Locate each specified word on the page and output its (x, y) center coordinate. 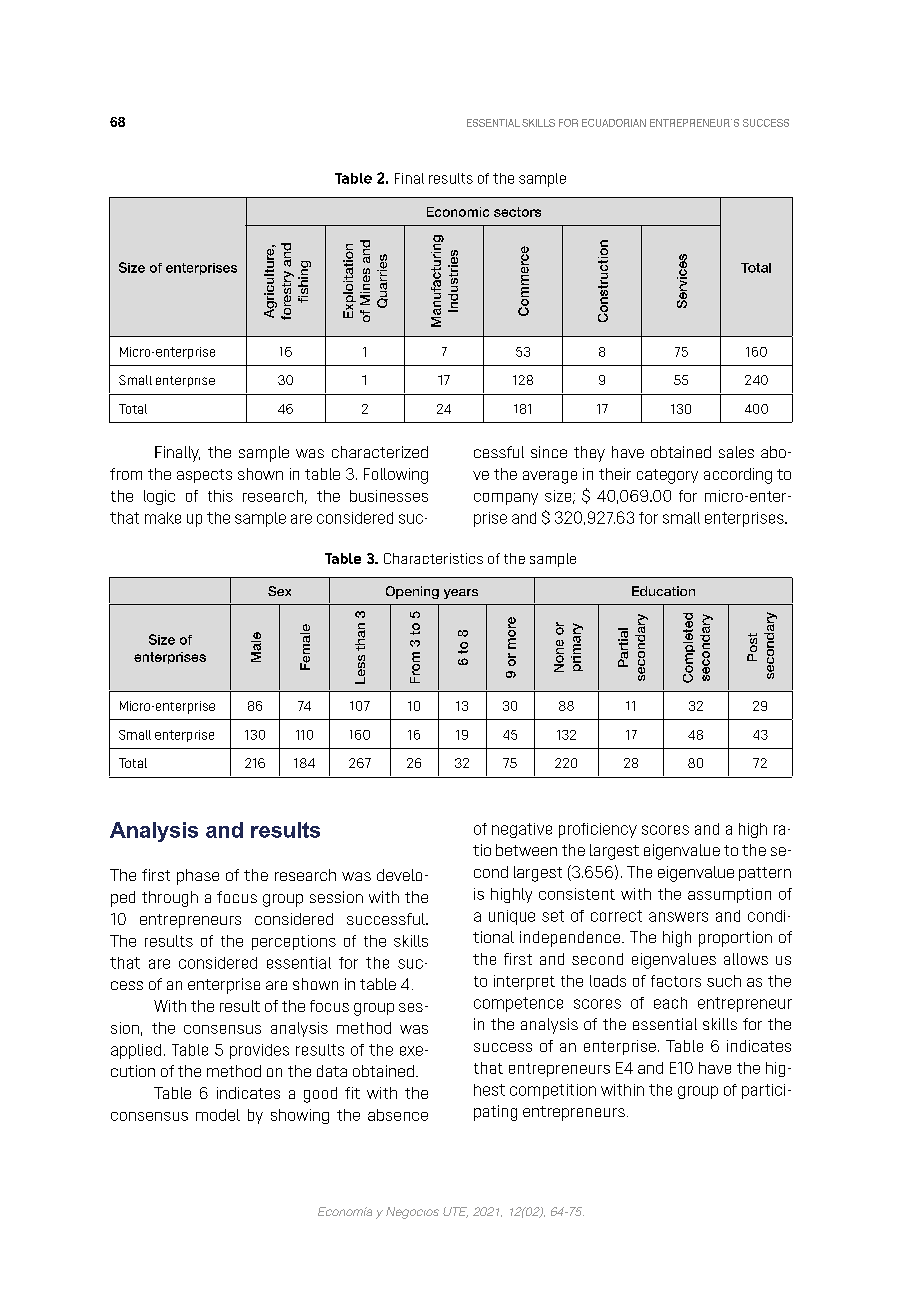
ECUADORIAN (614, 123)
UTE (455, 1212)
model (218, 1115)
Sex (279, 591)
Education (663, 591)
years (461, 594)
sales (736, 452)
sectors (517, 212)
